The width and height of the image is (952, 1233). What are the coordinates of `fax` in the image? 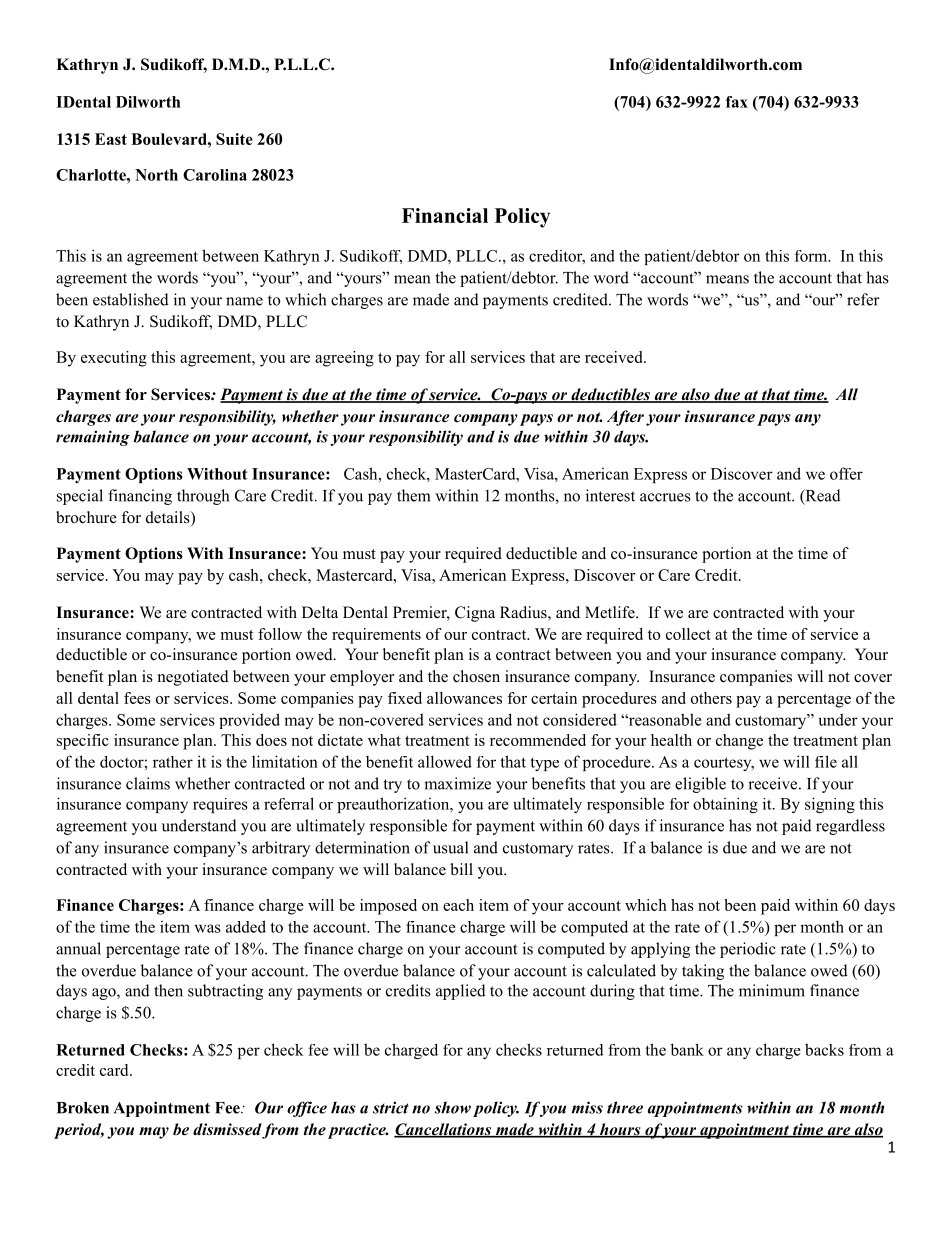 It's located at (737, 102).
